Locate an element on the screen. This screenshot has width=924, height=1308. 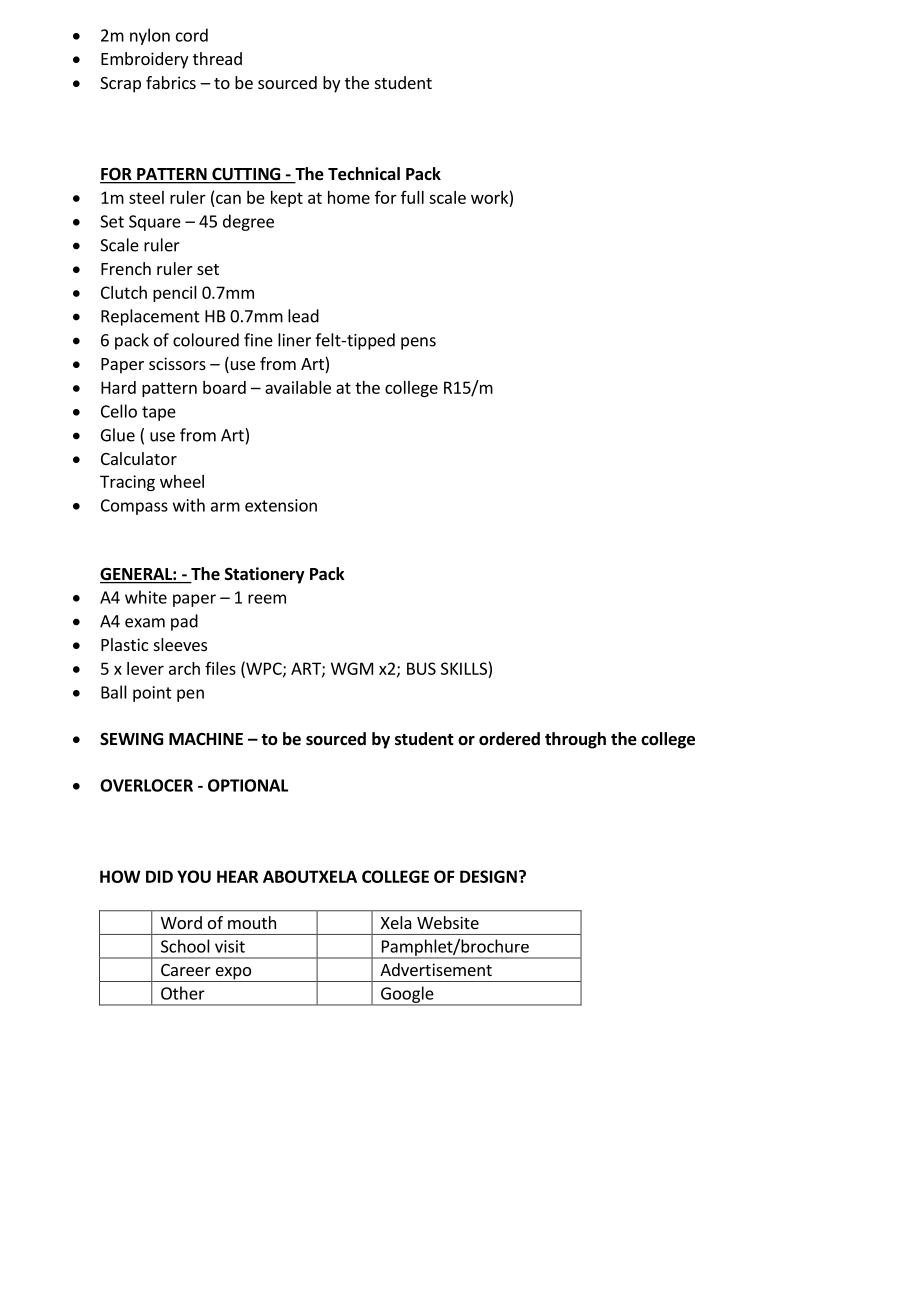
available is located at coordinates (298, 387).
